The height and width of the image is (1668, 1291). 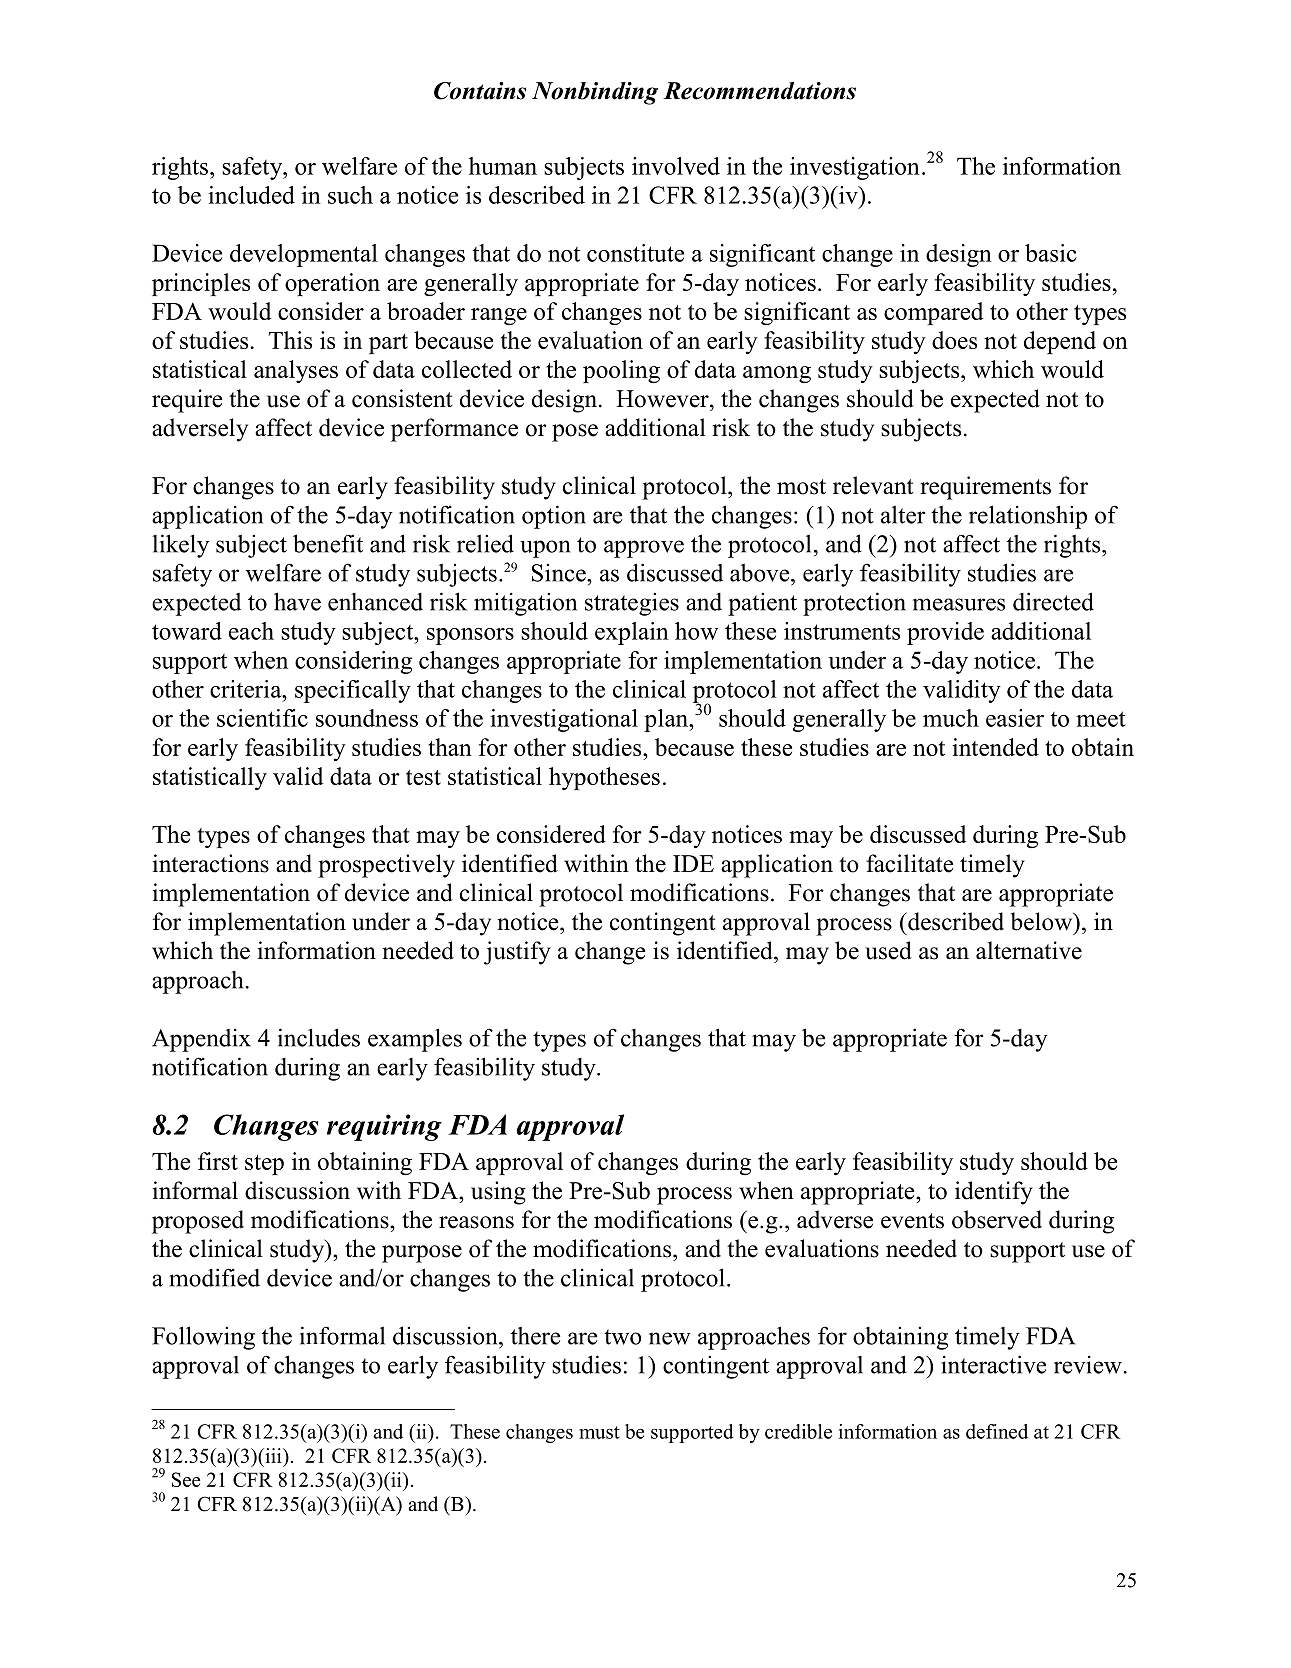 What do you see at coordinates (186, 1479) in the image?
I see `See` at bounding box center [186, 1479].
